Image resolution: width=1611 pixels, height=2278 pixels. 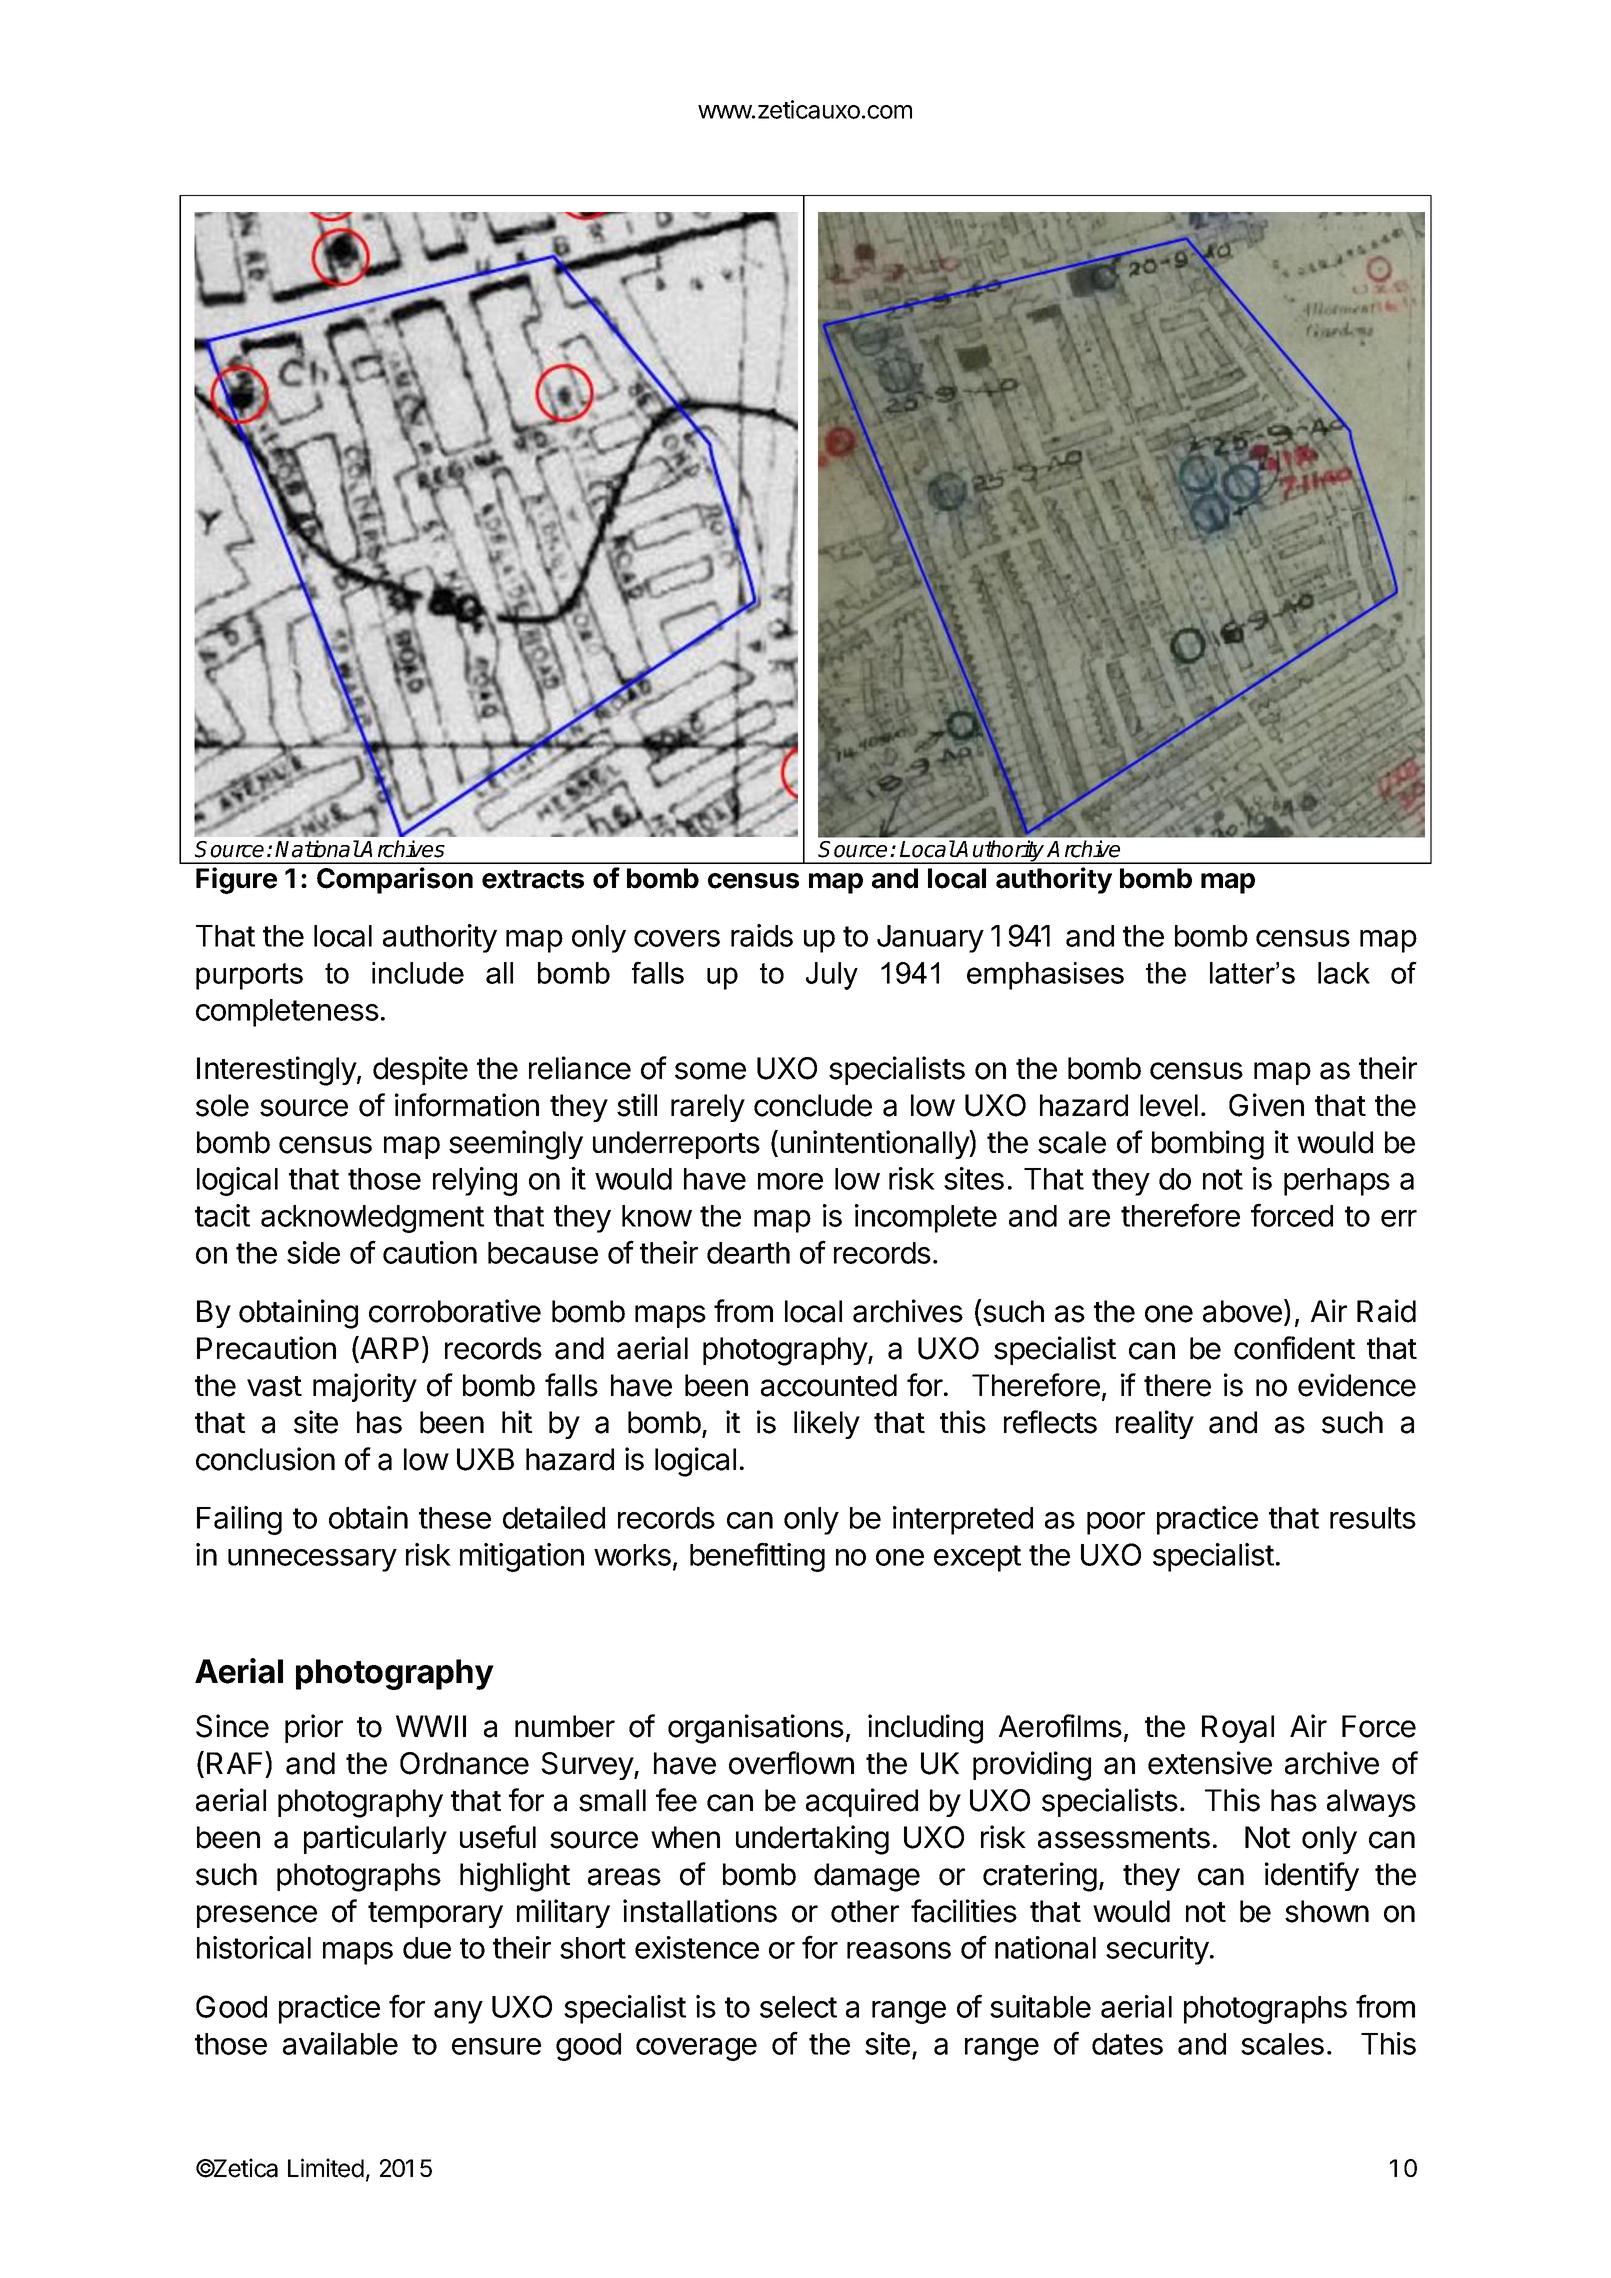 What do you see at coordinates (832, 976) in the page?
I see `July` at bounding box center [832, 976].
